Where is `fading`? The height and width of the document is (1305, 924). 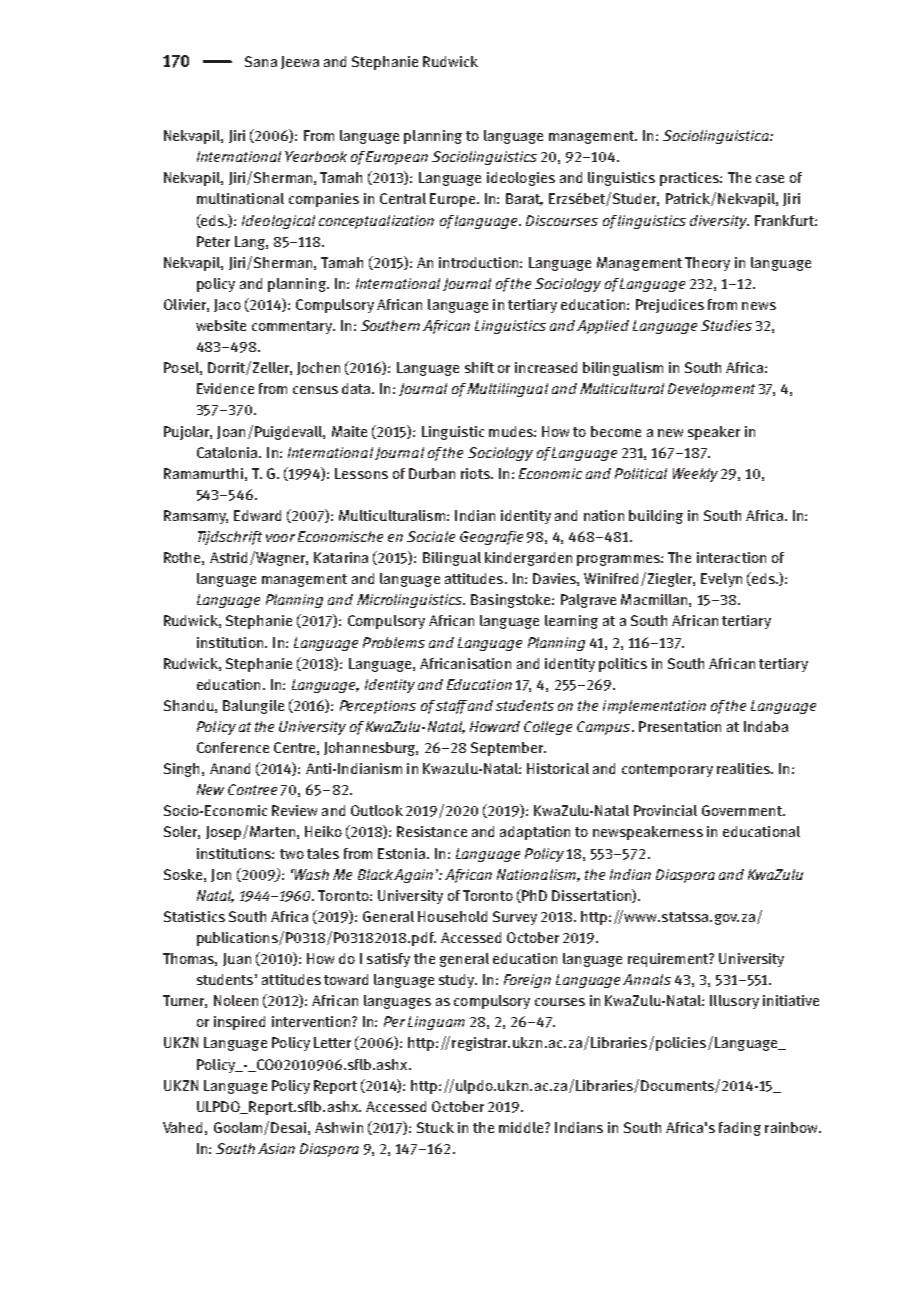
fading is located at coordinates (740, 1129).
